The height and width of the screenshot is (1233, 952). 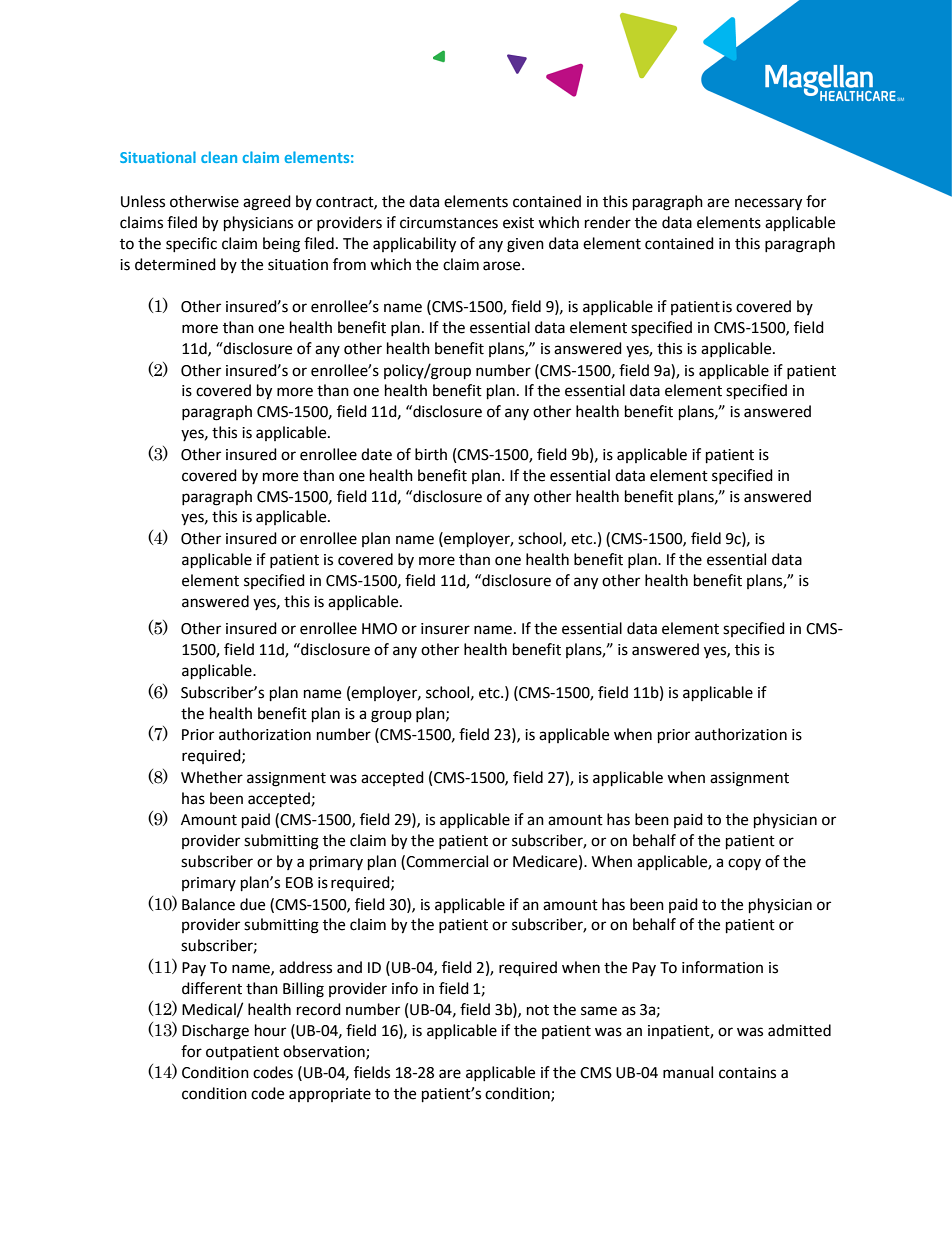 What do you see at coordinates (445, 629) in the screenshot?
I see `insurer` at bounding box center [445, 629].
